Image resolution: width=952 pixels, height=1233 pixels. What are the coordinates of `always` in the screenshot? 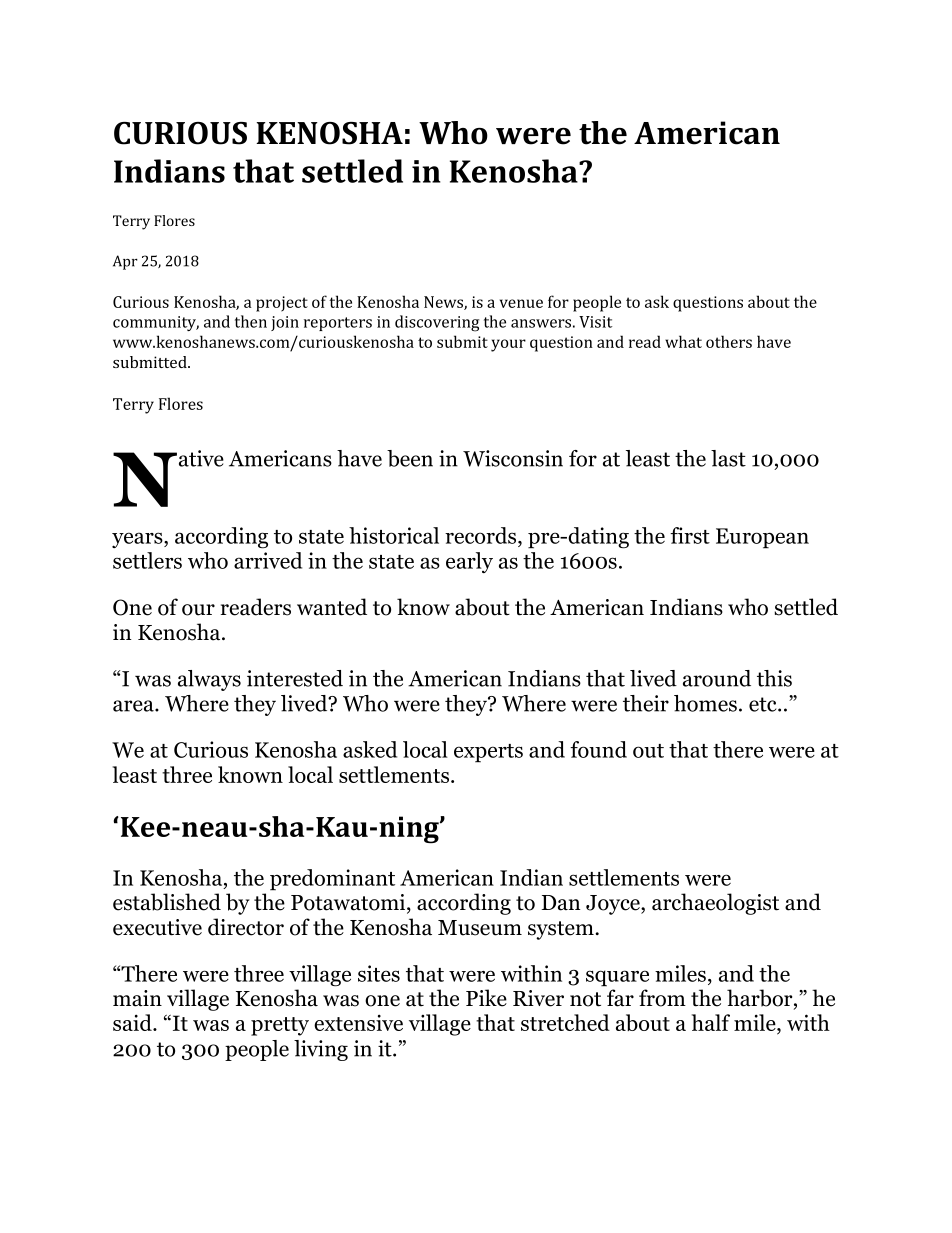 It's located at (209, 680).
